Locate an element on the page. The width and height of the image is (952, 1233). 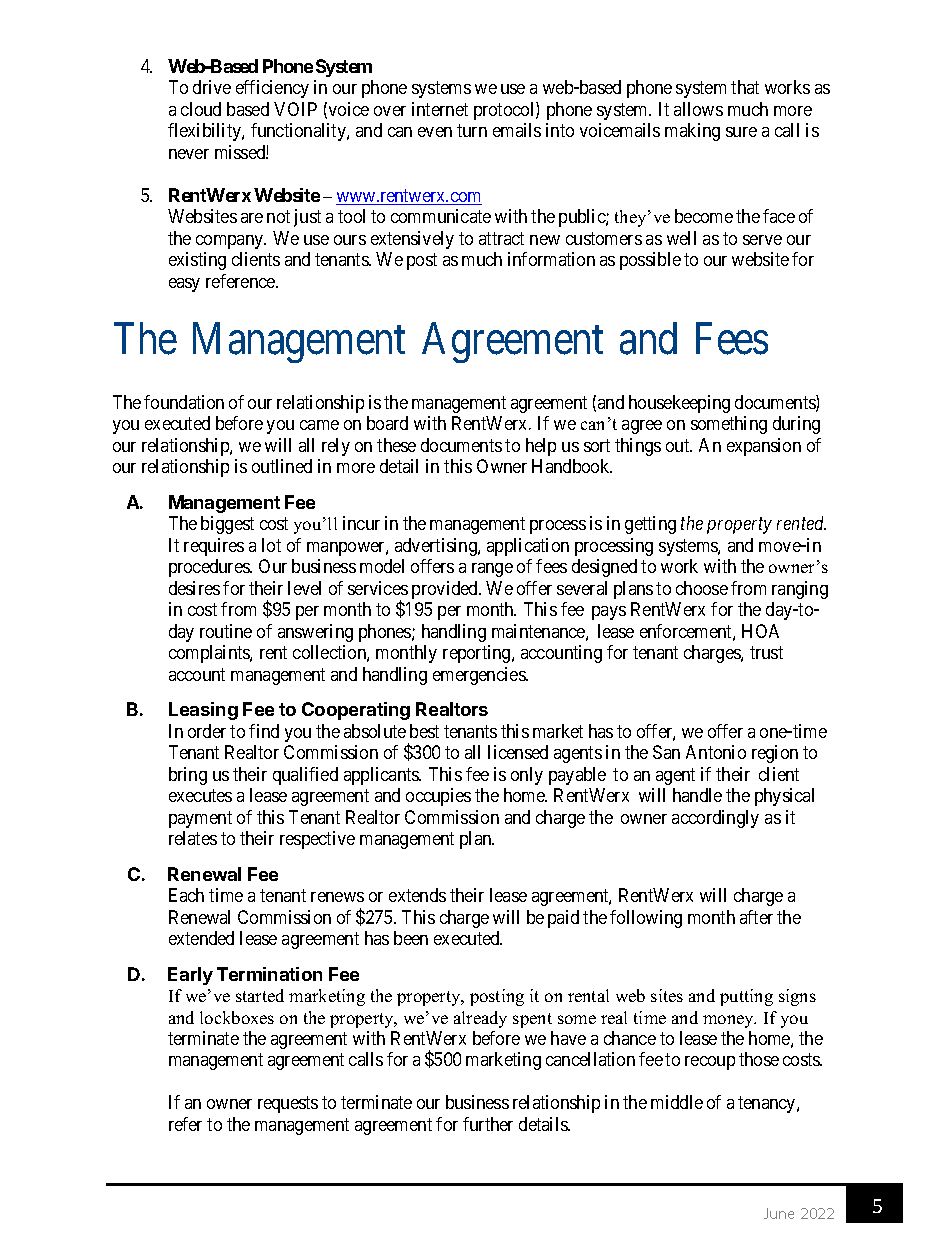
June is located at coordinates (779, 1213).
